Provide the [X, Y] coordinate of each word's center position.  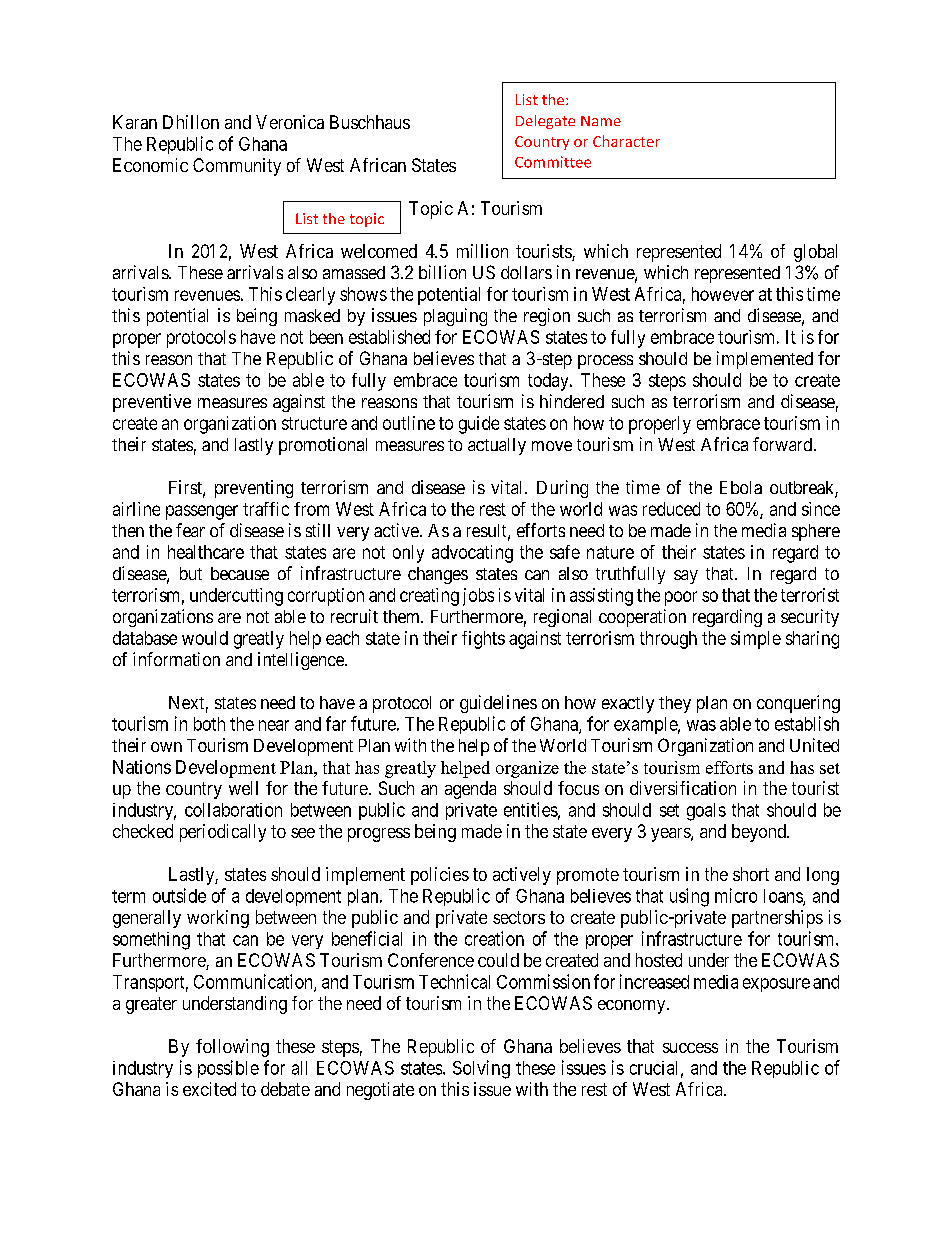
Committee [553, 162]
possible [228, 1069]
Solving [481, 1069]
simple [756, 640]
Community [237, 167]
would [205, 638]
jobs [478, 597]
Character [626, 141]
